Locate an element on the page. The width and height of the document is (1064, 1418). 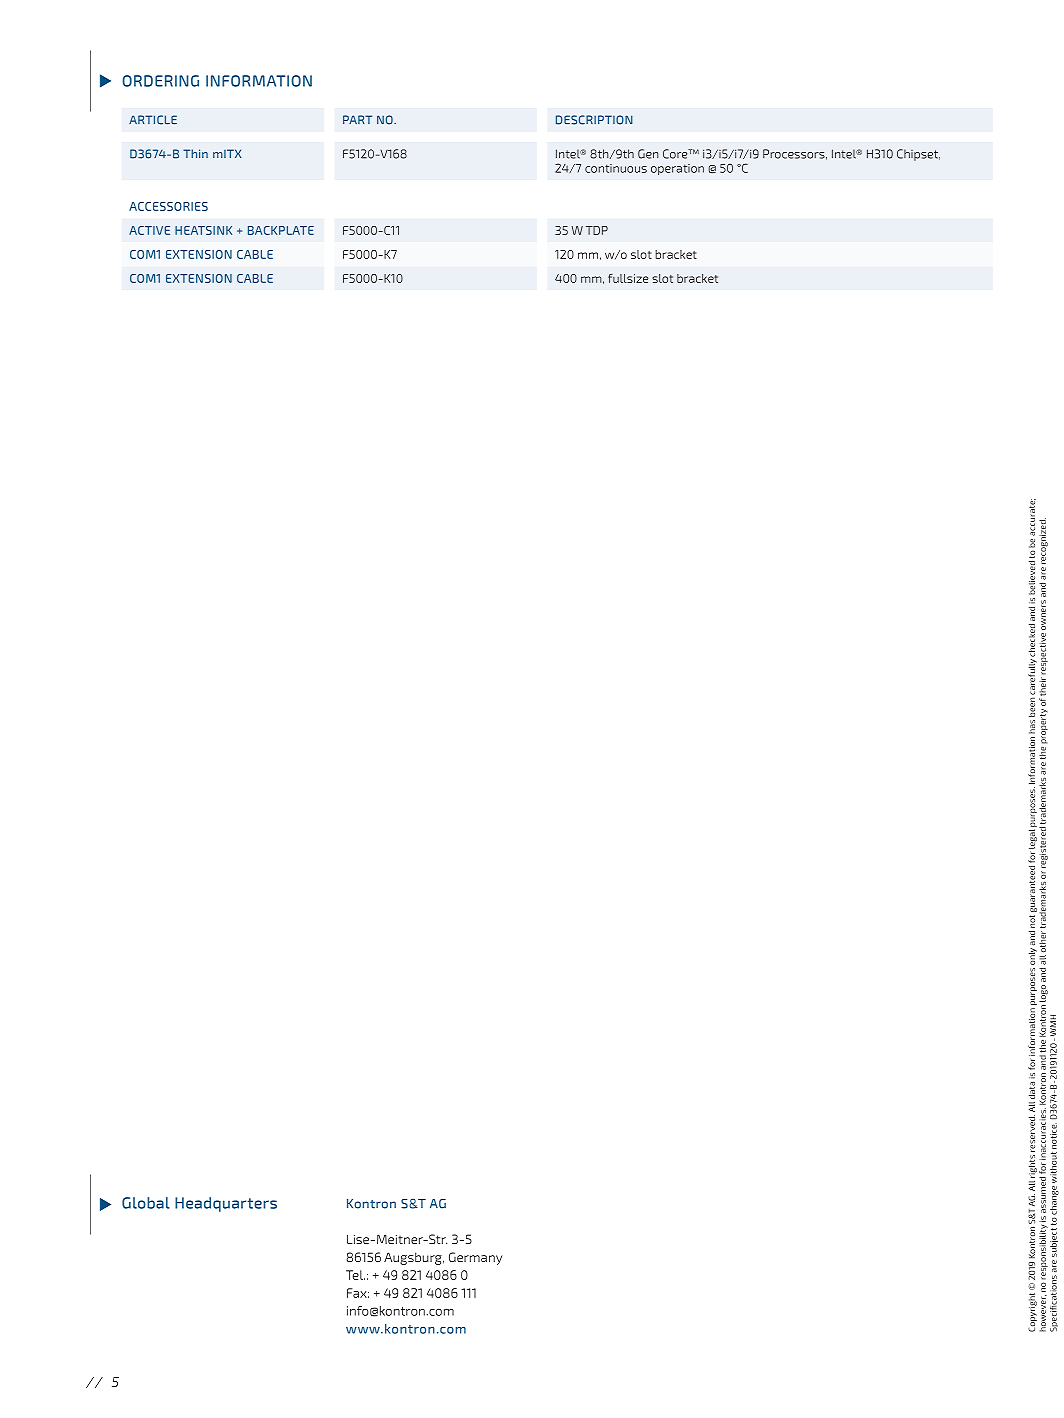
DESCRIPTION is located at coordinates (594, 120).
